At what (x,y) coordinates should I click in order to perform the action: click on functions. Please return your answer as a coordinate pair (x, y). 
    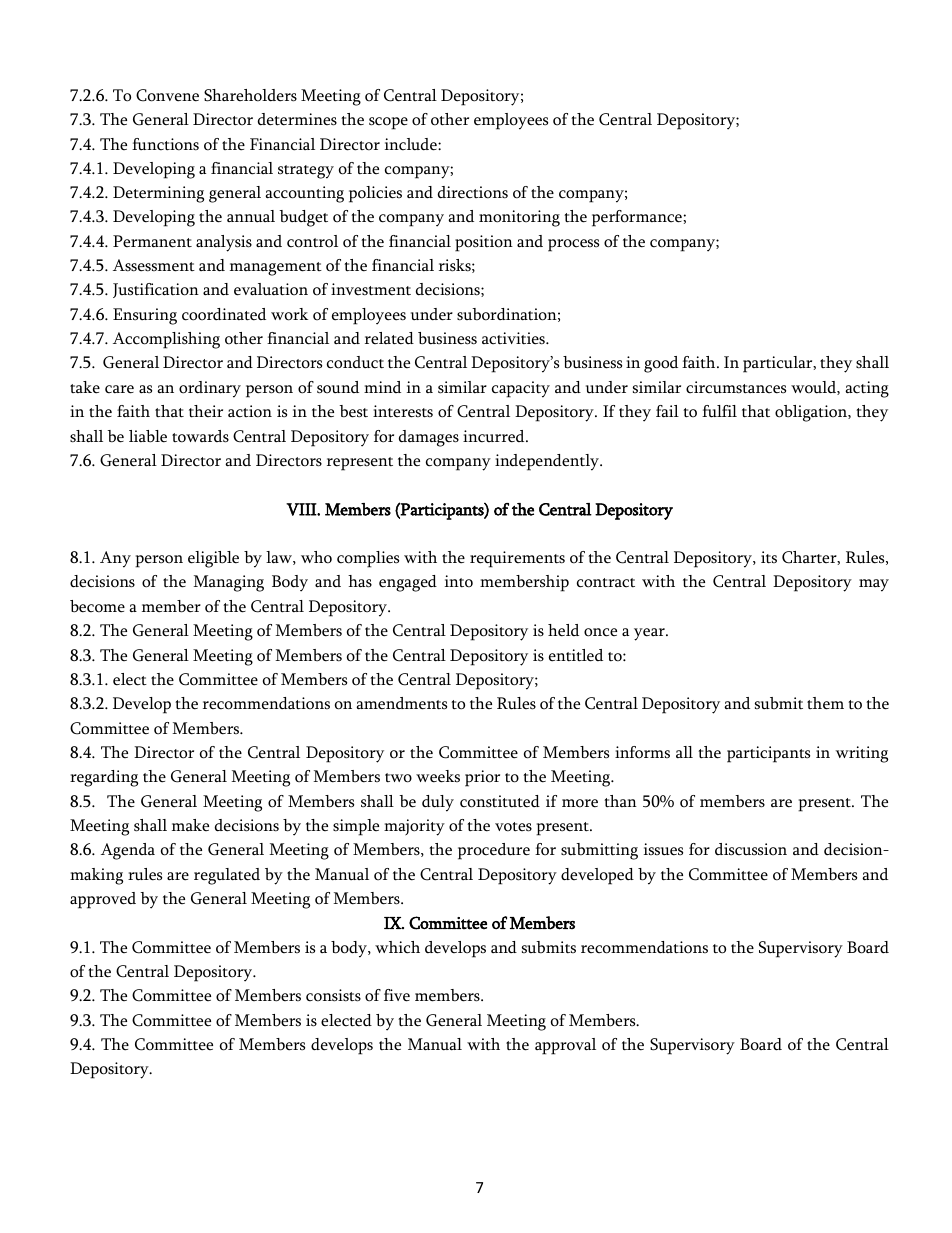
    Looking at the image, I should click on (165, 144).
